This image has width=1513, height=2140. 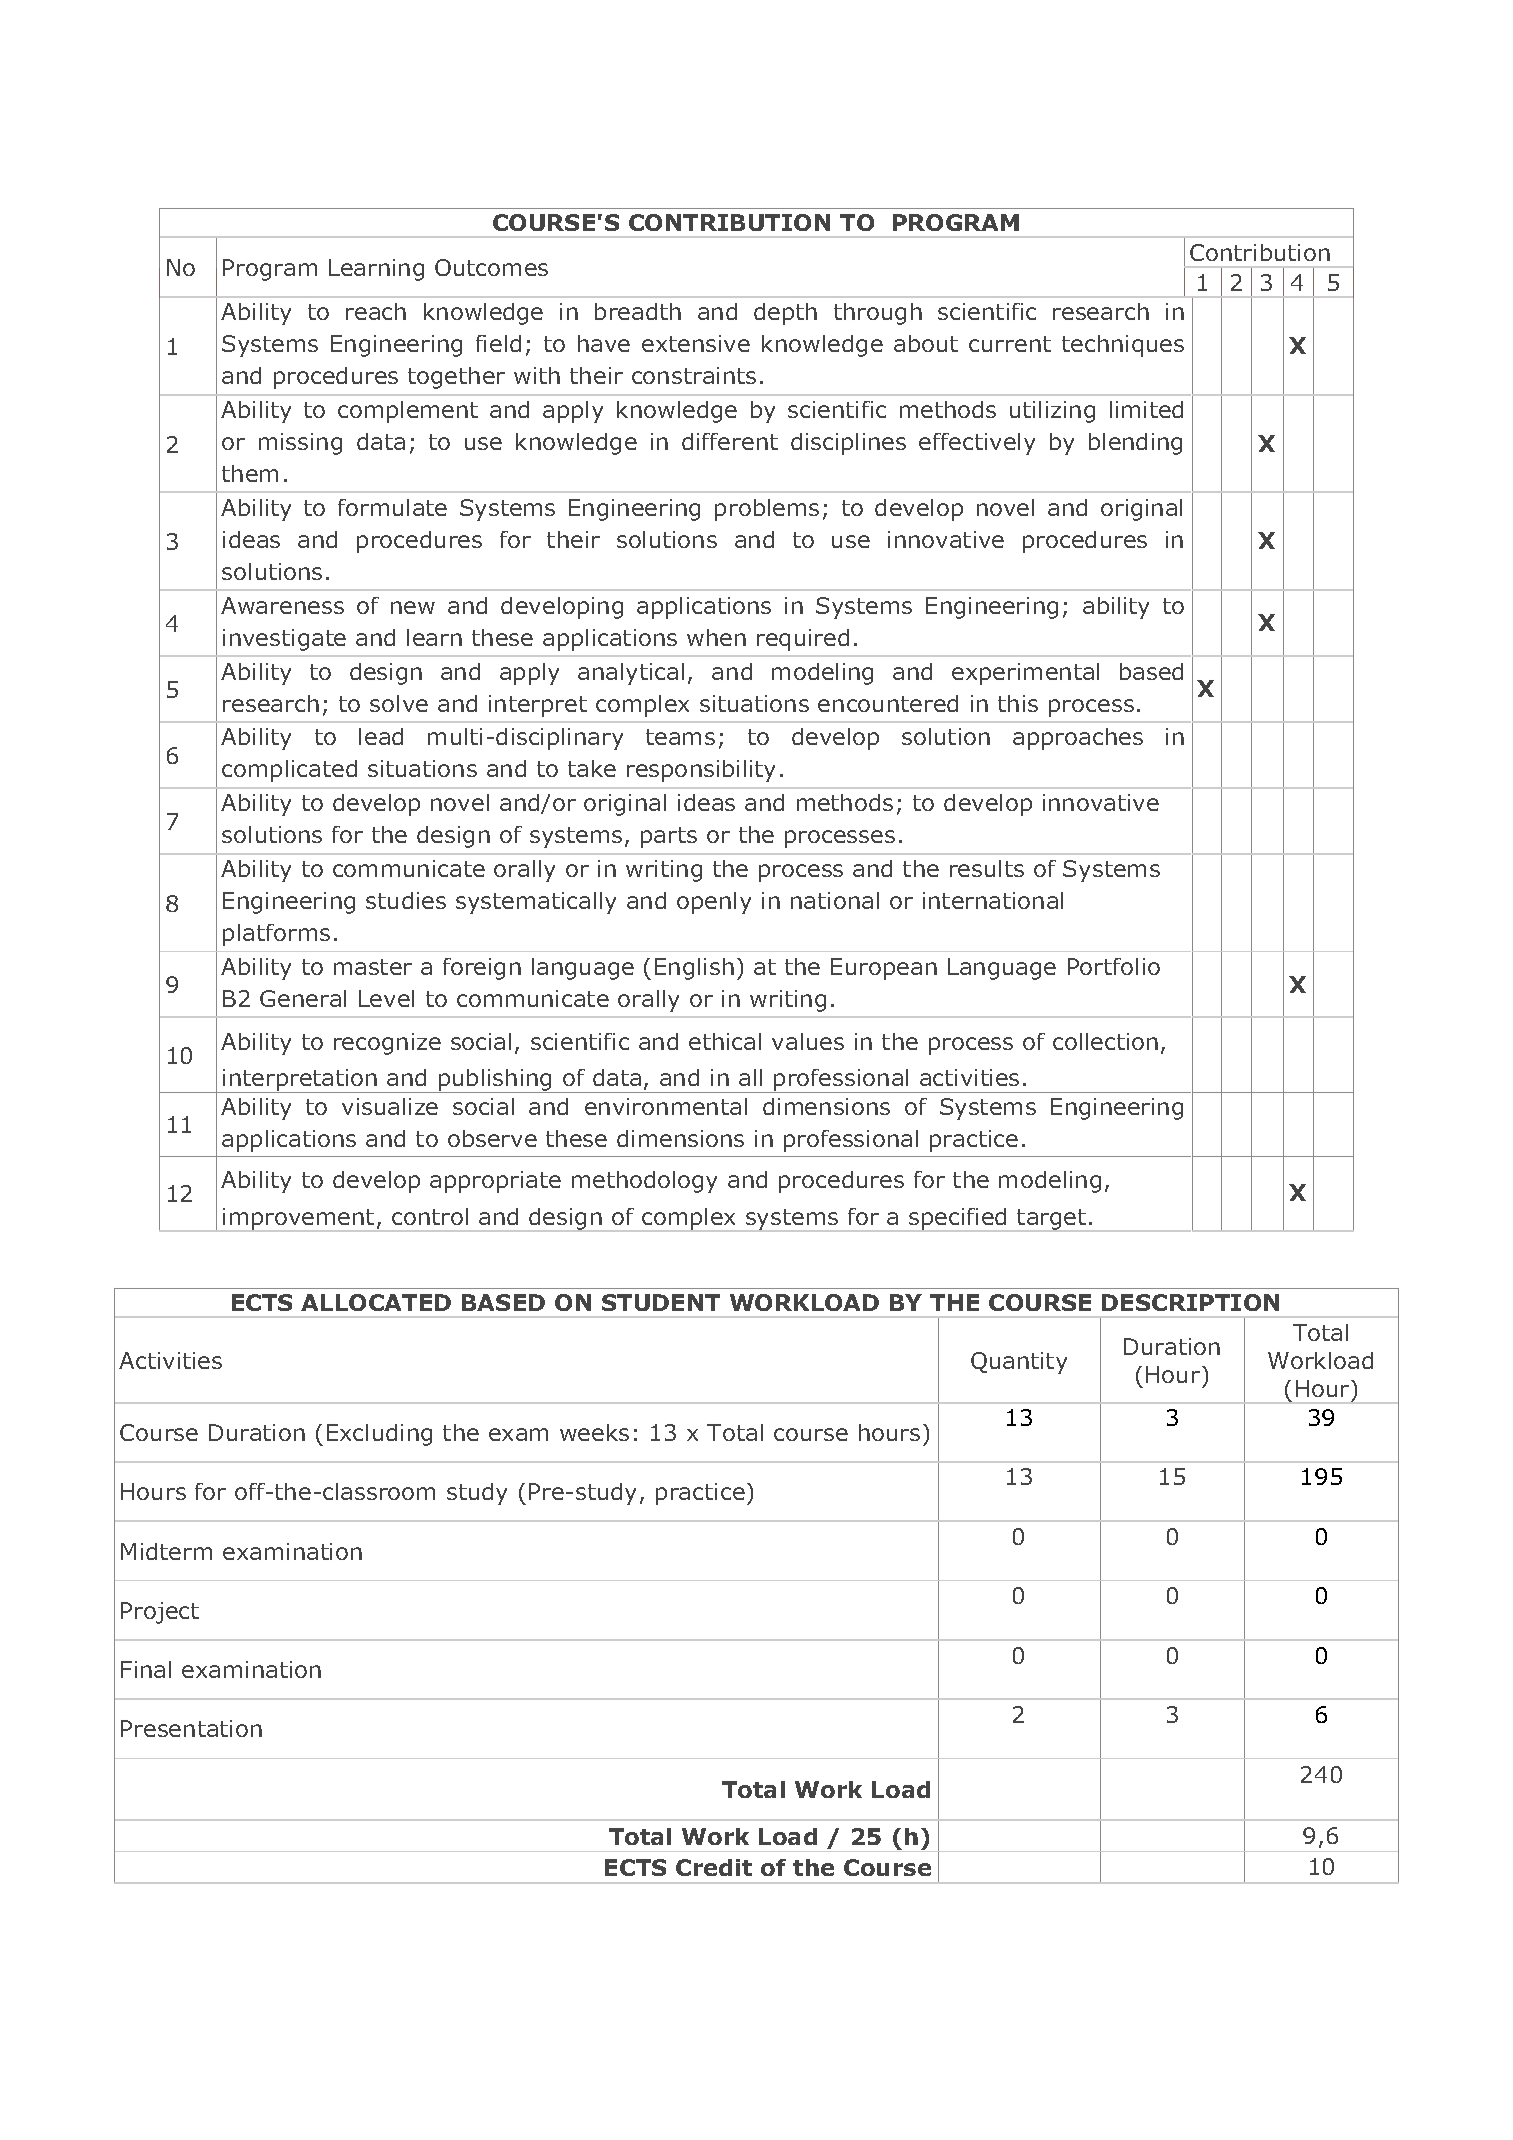 What do you see at coordinates (289, 771) in the image?
I see `complicated` at bounding box center [289, 771].
